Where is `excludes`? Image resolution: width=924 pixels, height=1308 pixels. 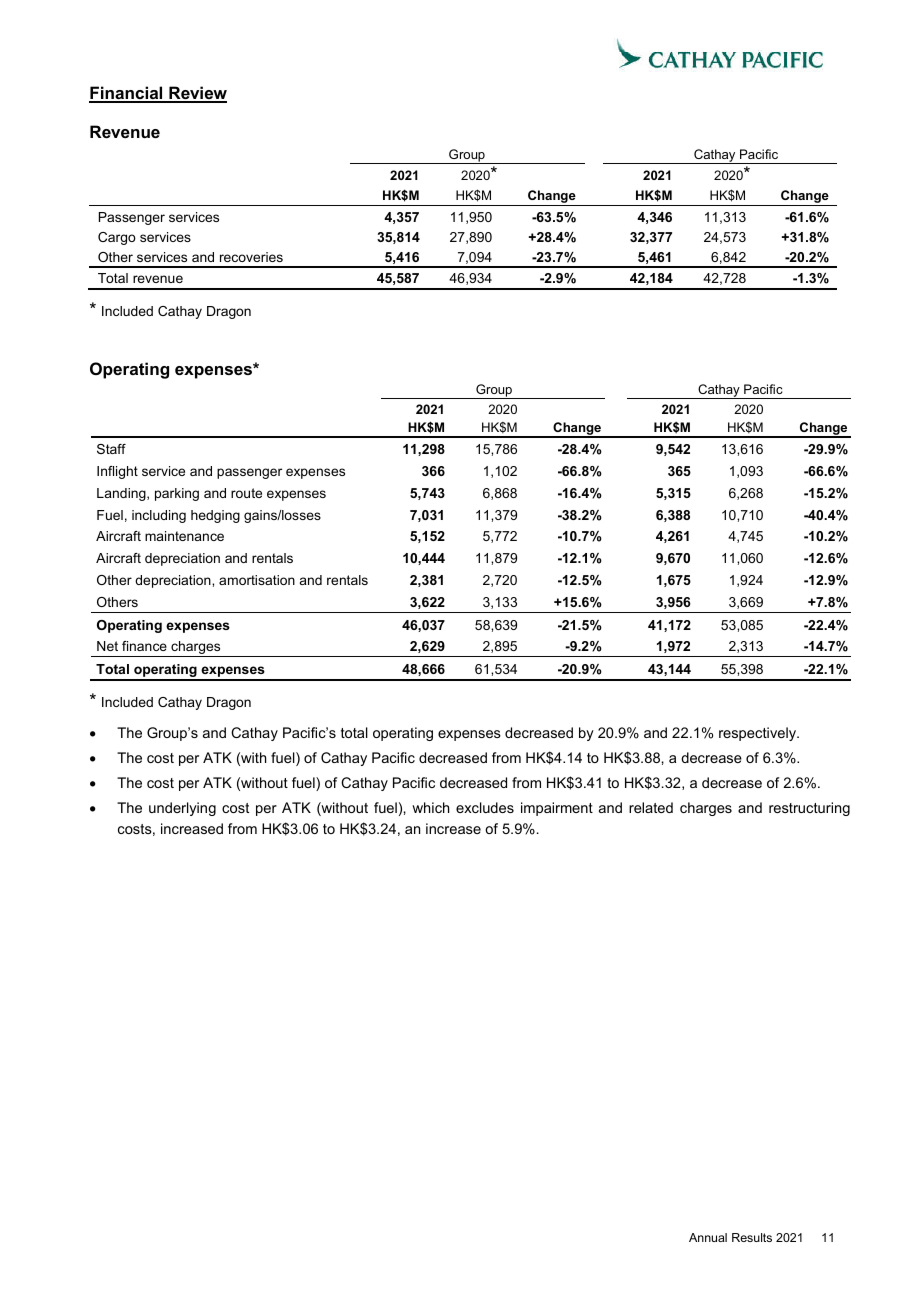
excludes is located at coordinates (485, 807).
